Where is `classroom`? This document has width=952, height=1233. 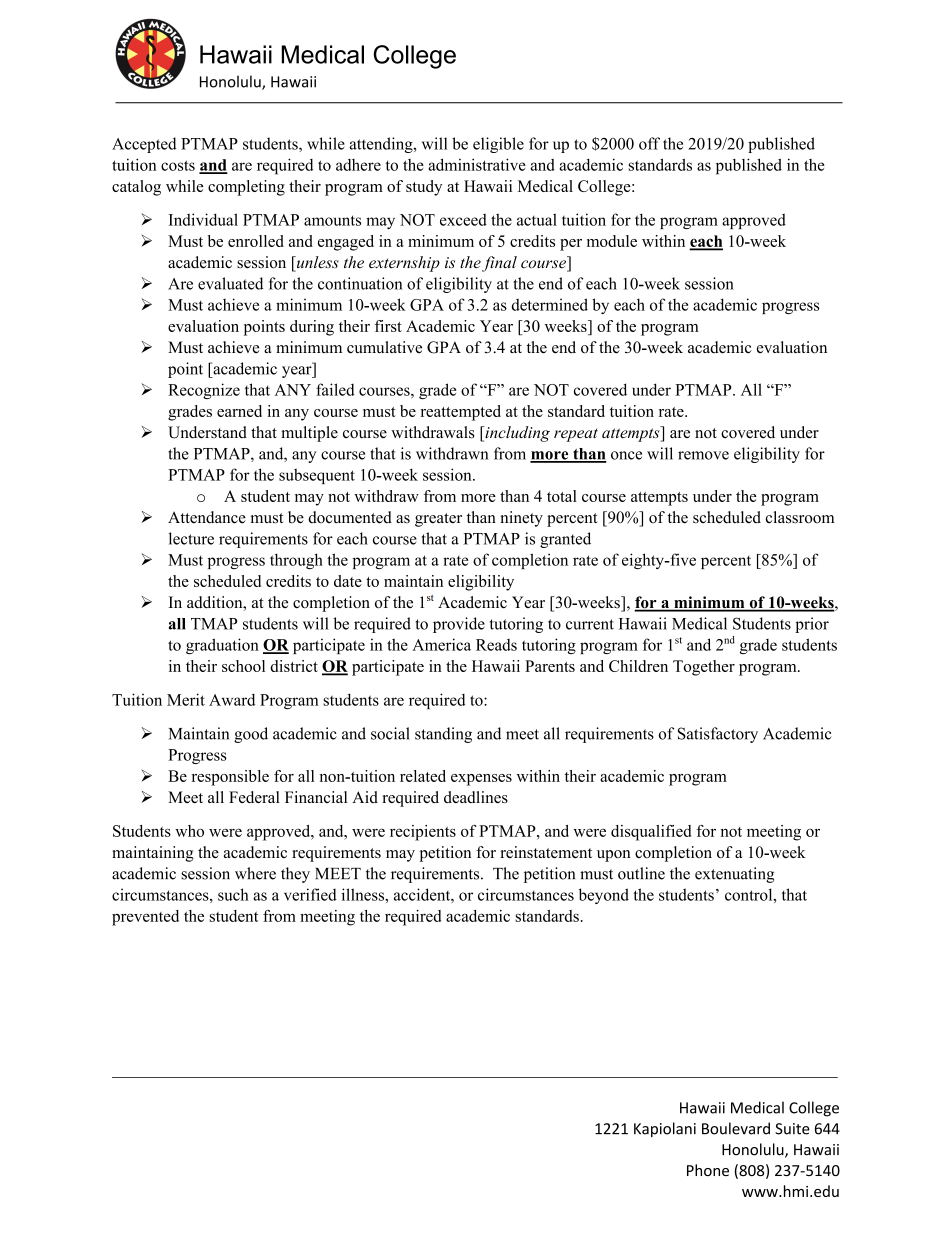
classroom is located at coordinates (800, 517).
